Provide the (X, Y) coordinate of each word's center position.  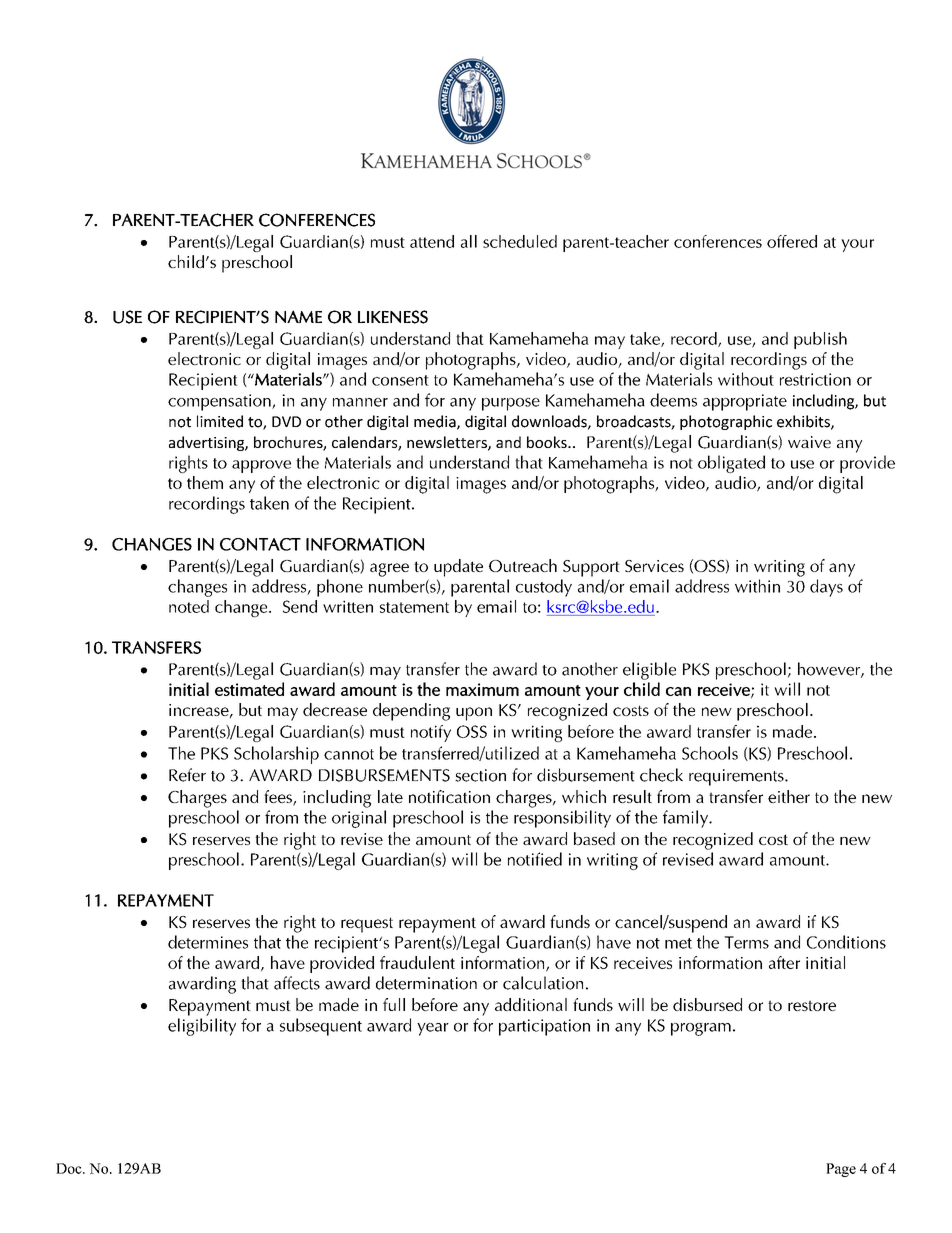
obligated (731, 464)
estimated (249, 689)
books (548, 442)
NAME (298, 316)
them (205, 482)
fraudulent (417, 962)
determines (208, 942)
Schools (710, 753)
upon (474, 714)
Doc (70, 1168)
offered (792, 241)
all (469, 241)
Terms (746, 942)
